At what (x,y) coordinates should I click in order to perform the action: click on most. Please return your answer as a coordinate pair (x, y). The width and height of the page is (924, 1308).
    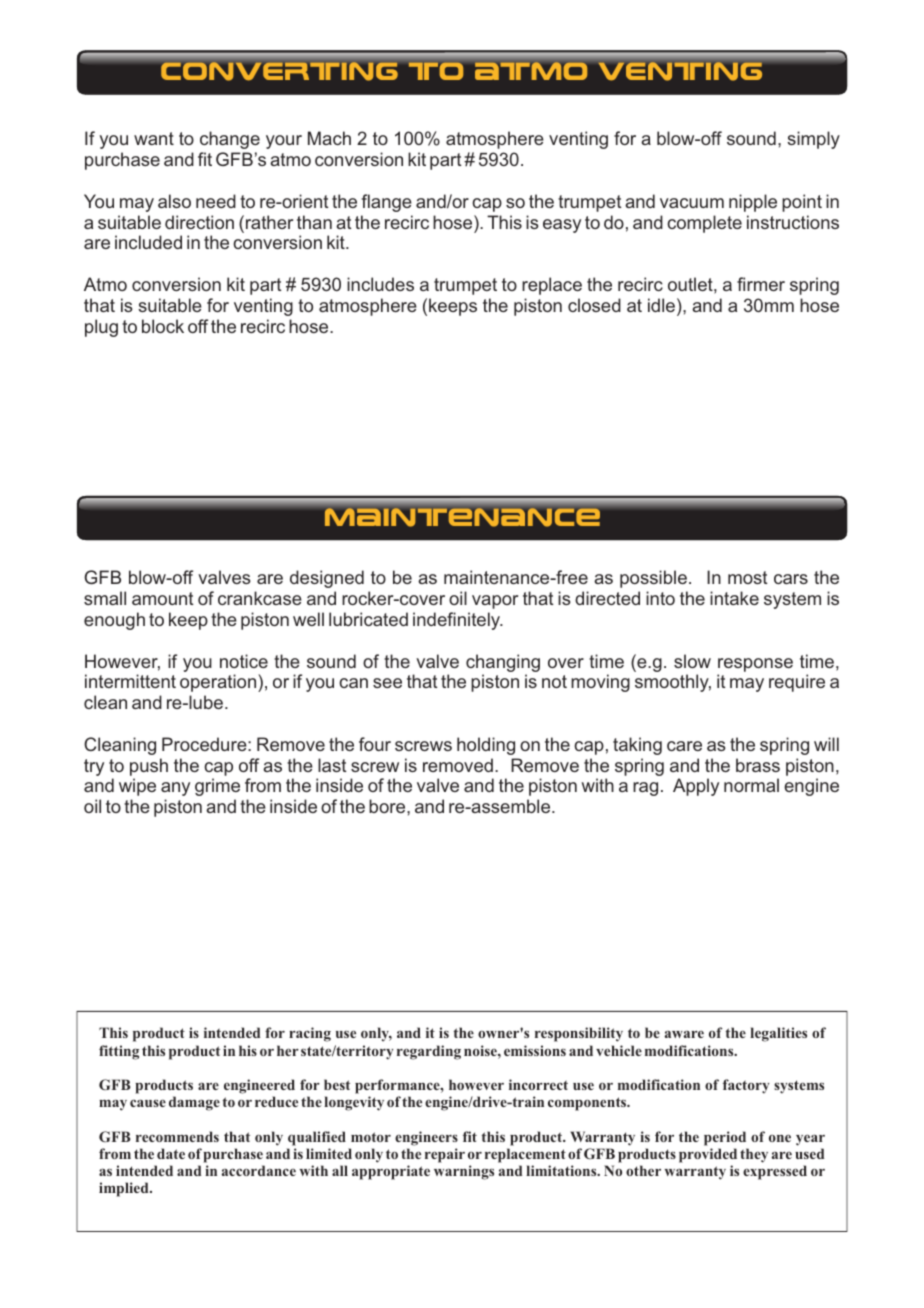
    Looking at the image, I should click on (748, 577).
